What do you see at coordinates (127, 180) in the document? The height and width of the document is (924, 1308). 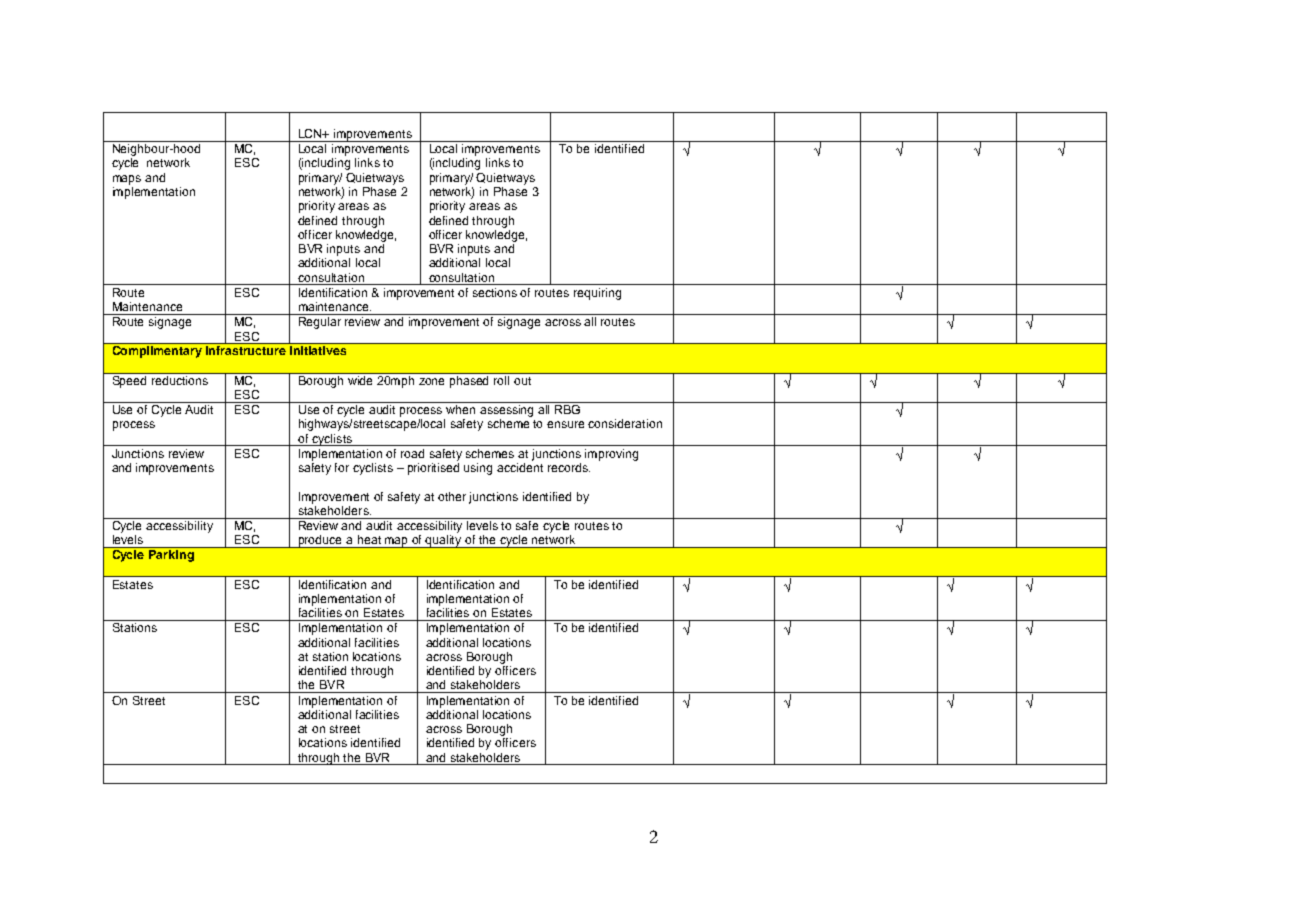 I see `maps` at bounding box center [127, 180].
